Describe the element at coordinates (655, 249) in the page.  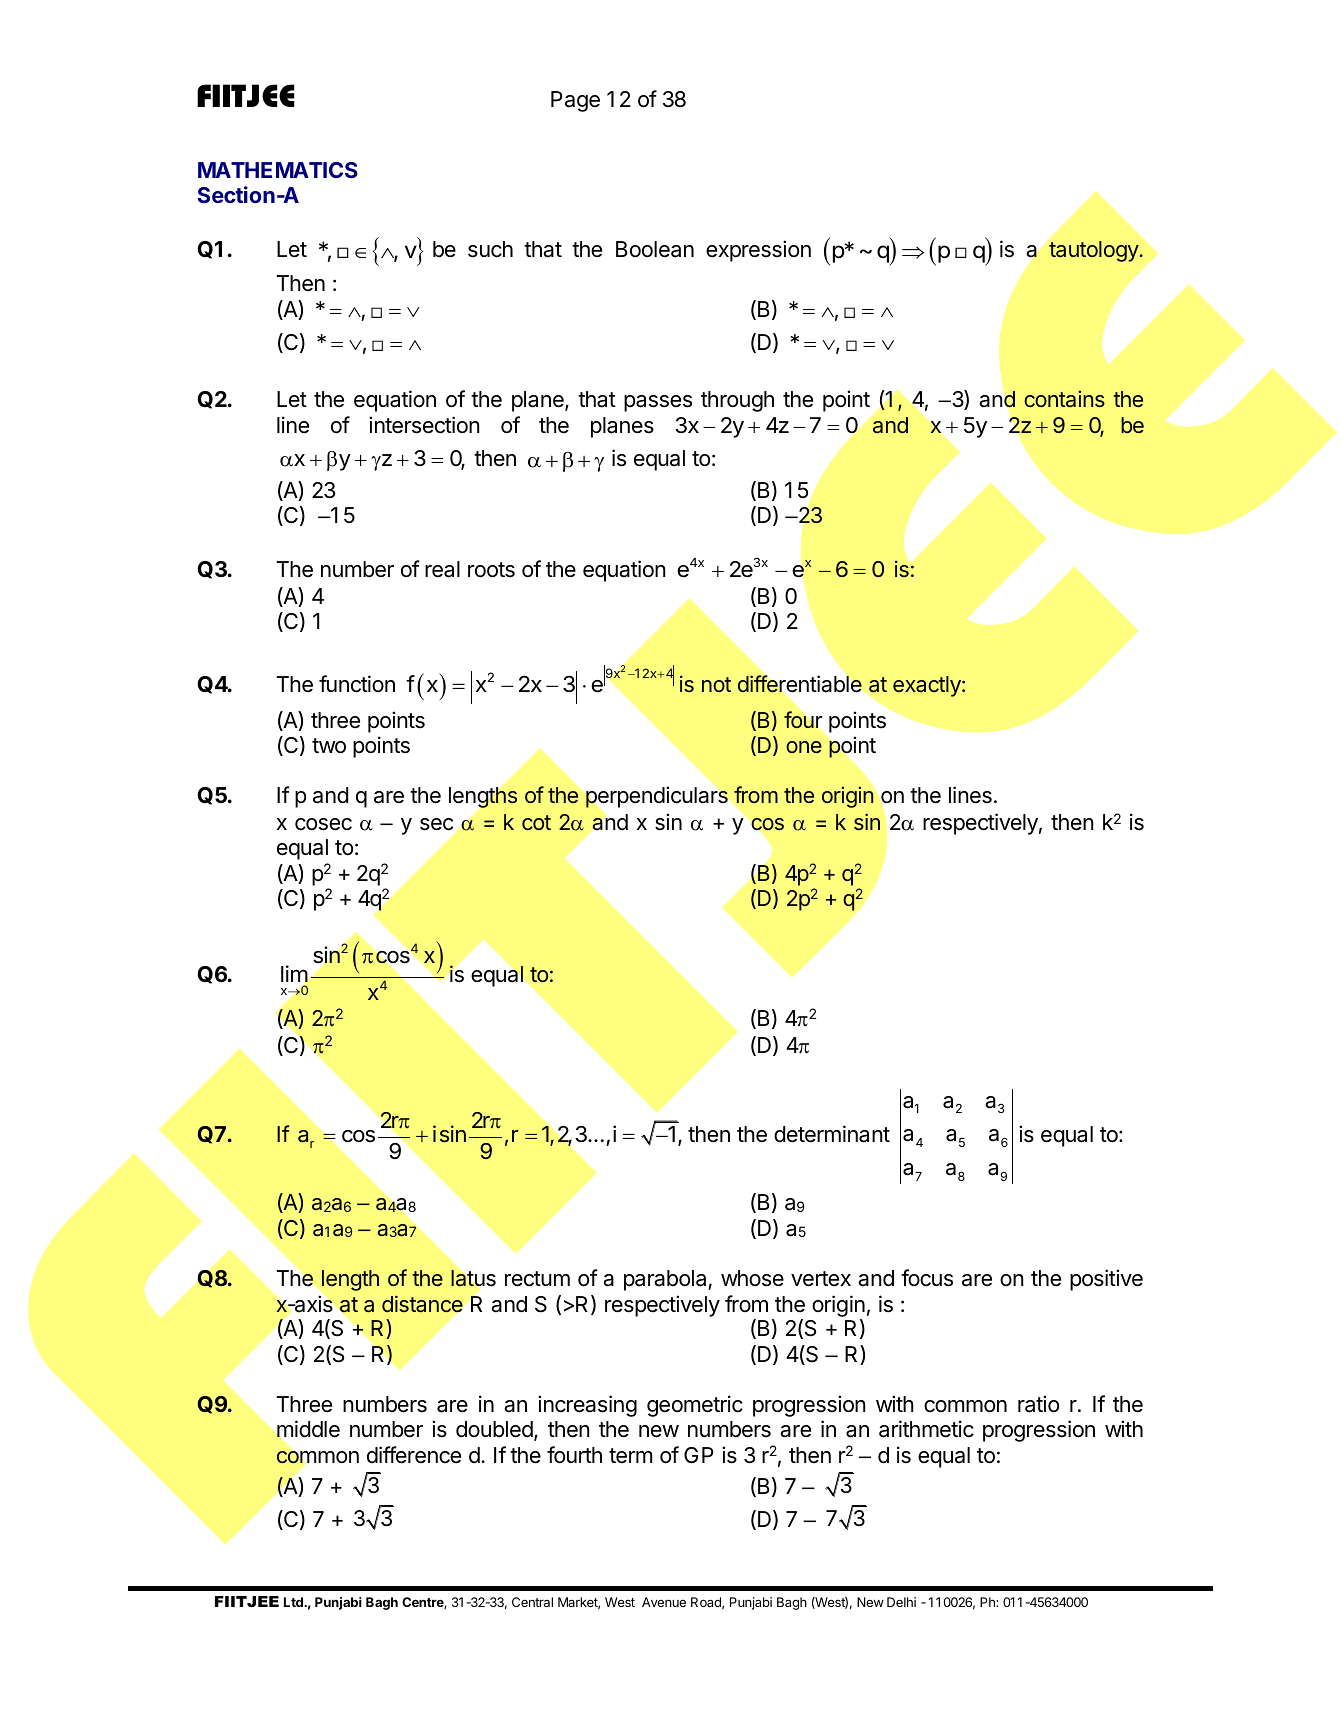
I see `Boolean` at that location.
